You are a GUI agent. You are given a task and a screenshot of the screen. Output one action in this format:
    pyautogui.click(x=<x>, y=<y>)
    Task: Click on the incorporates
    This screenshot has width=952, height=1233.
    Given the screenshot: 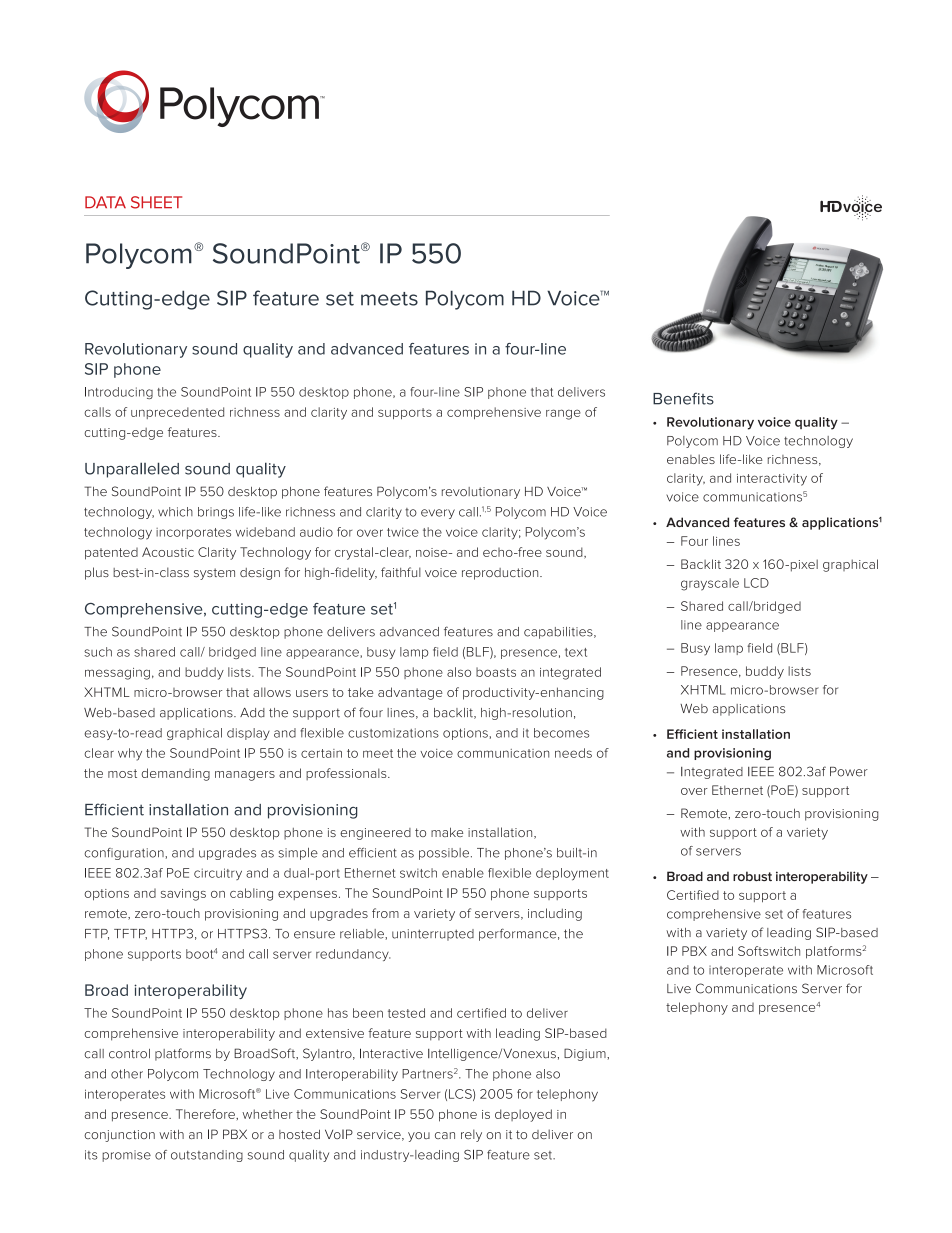 What is the action you would take?
    pyautogui.click(x=193, y=533)
